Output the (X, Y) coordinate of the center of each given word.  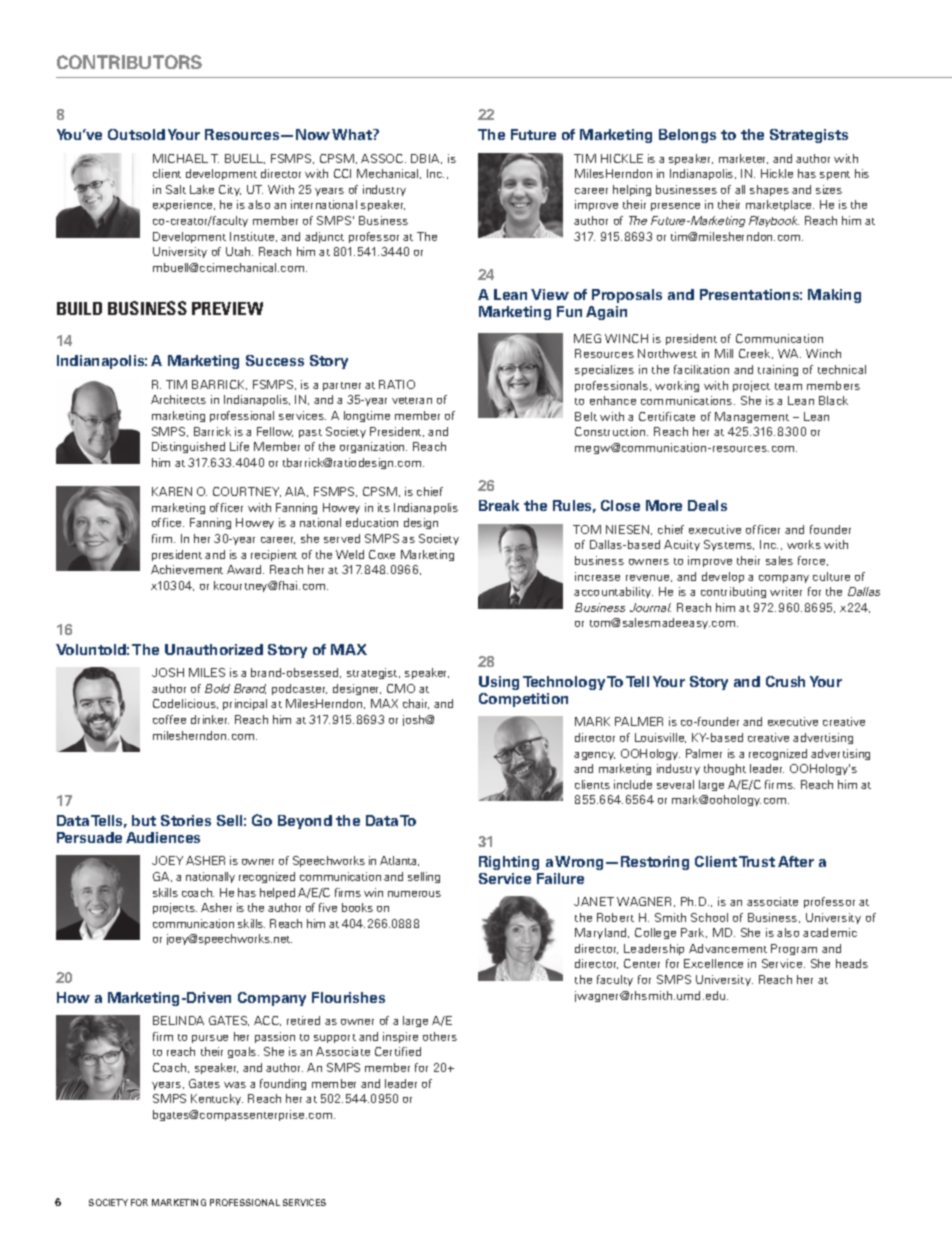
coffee (169, 719)
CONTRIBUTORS (129, 62)
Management (752, 417)
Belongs (687, 136)
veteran (412, 400)
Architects (178, 399)
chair (416, 704)
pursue (210, 1039)
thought (725, 769)
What (353, 134)
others (440, 1036)
